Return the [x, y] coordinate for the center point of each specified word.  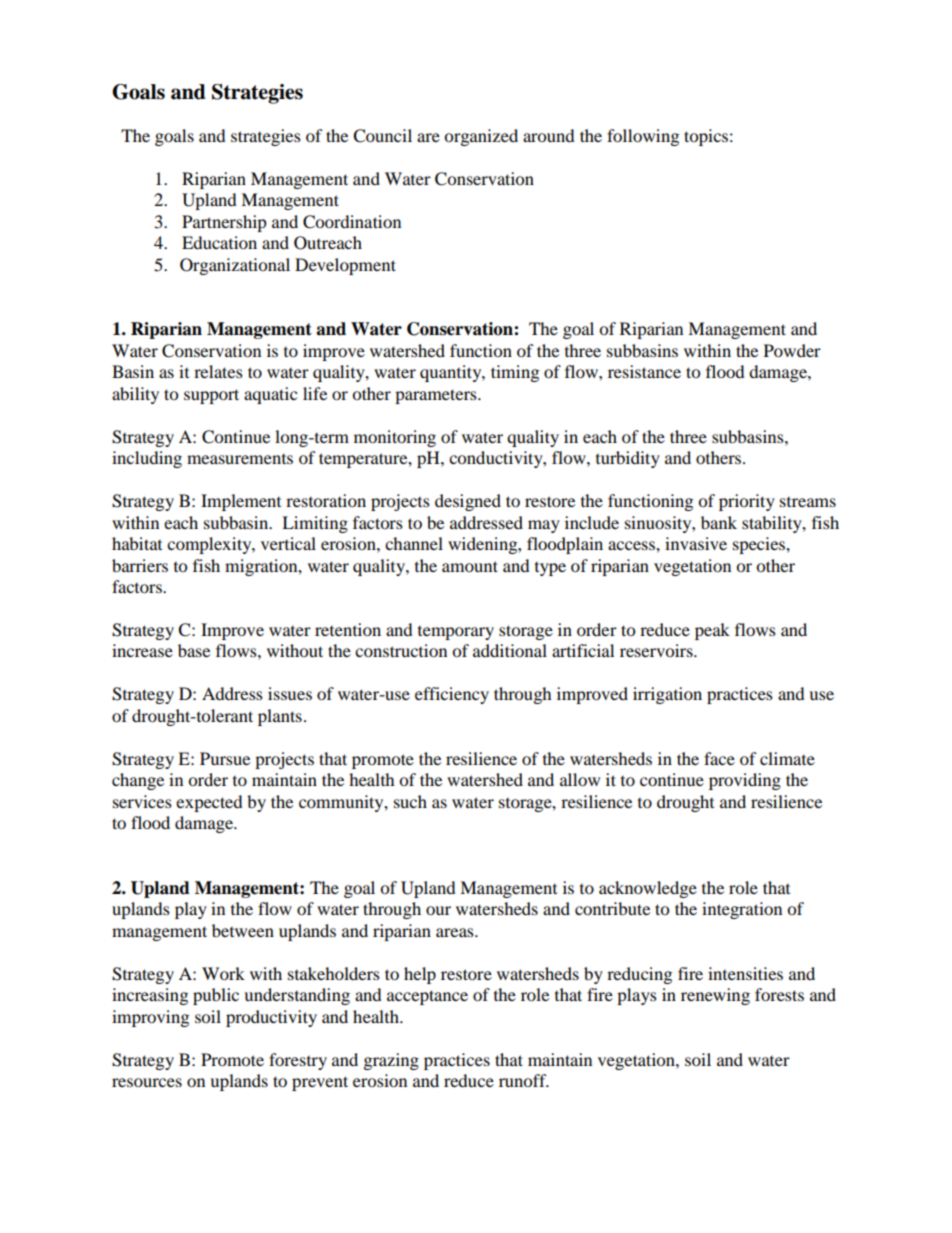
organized [481, 137]
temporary [456, 633]
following [643, 137]
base [194, 650]
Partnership [224, 223]
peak [712, 631]
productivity [271, 1018]
